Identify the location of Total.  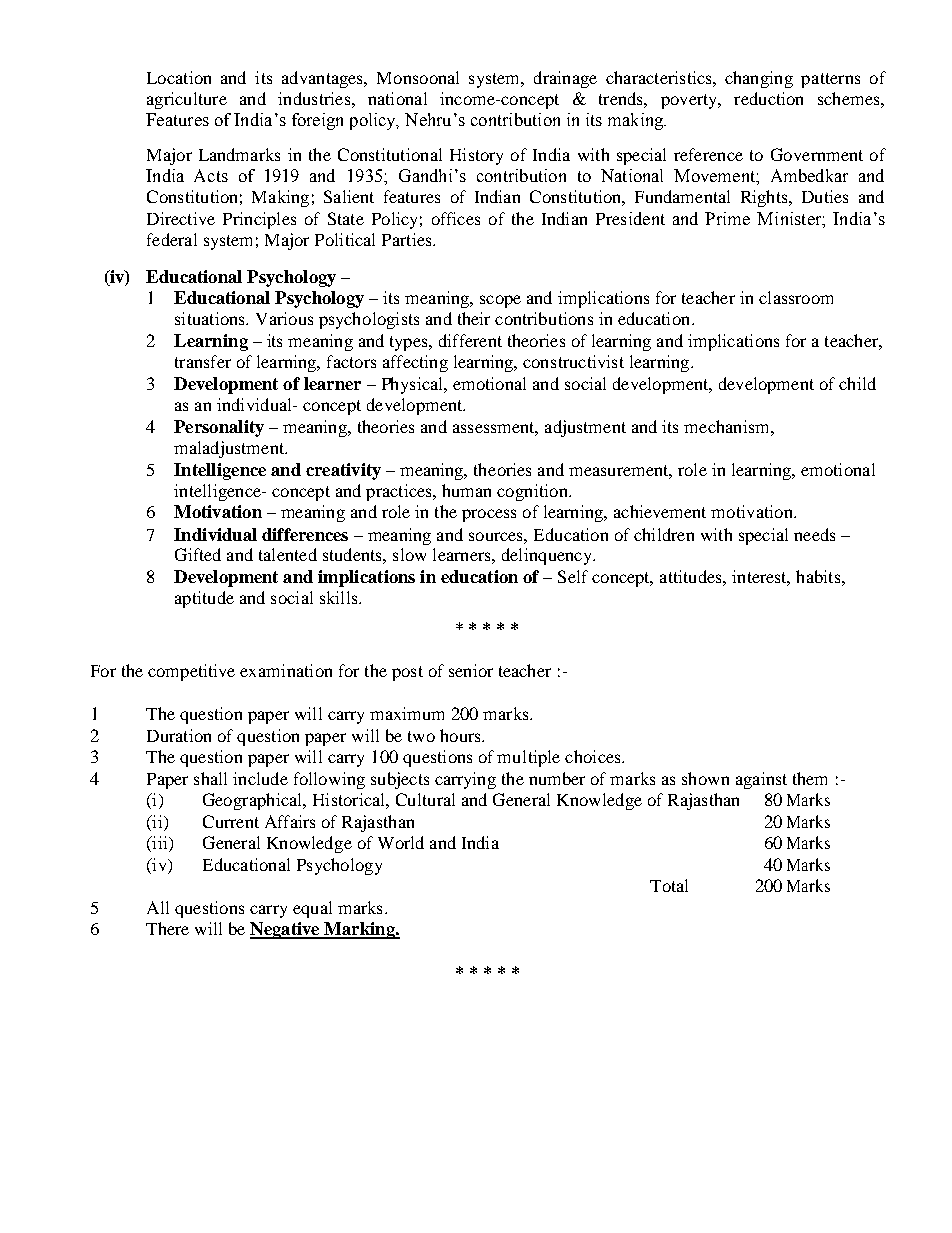
(669, 885).
